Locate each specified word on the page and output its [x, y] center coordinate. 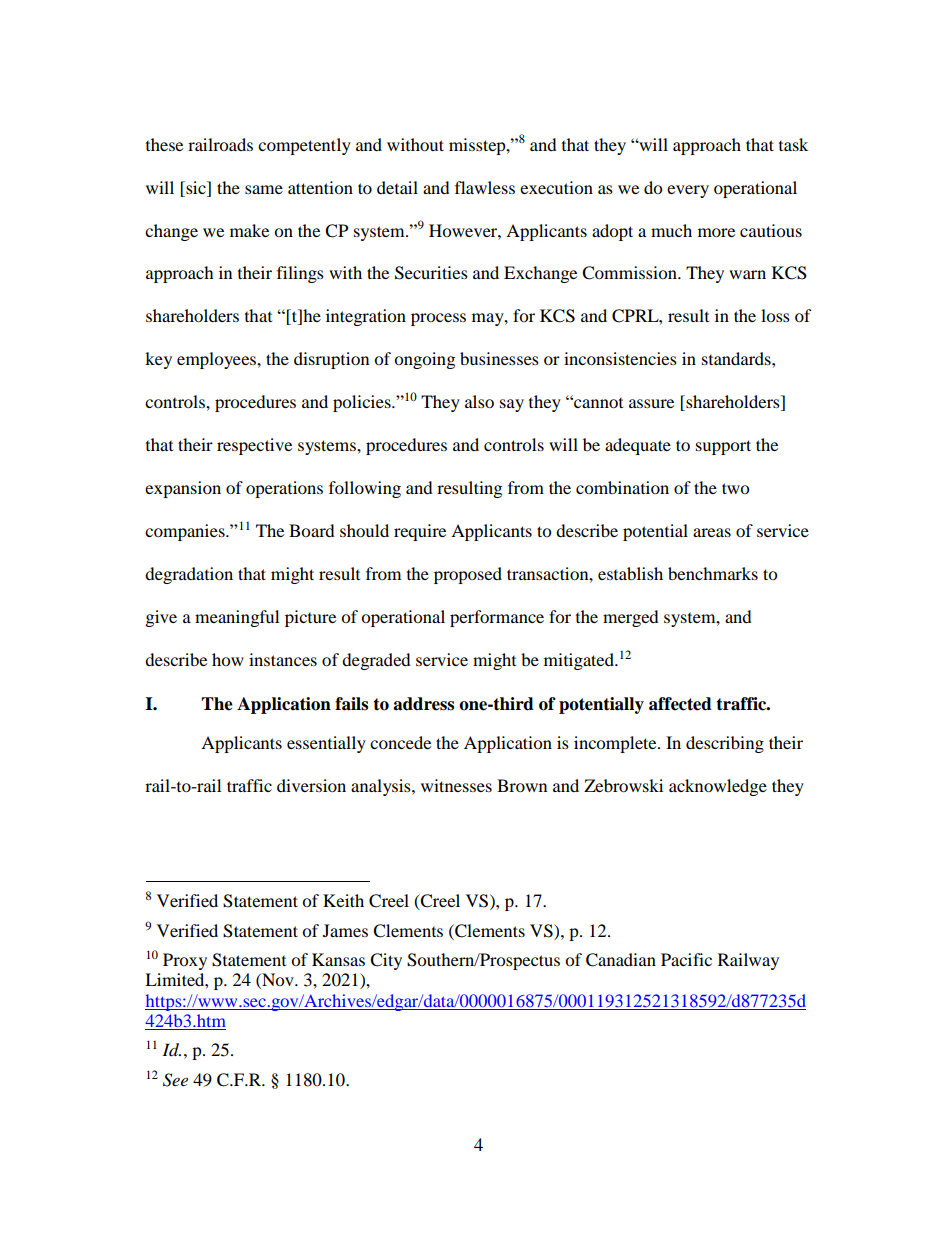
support [723, 447]
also [479, 401]
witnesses [456, 785]
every [688, 191]
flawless [485, 187]
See [175, 1080]
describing [725, 744]
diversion [311, 785]
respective [254, 446]
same [264, 189]
